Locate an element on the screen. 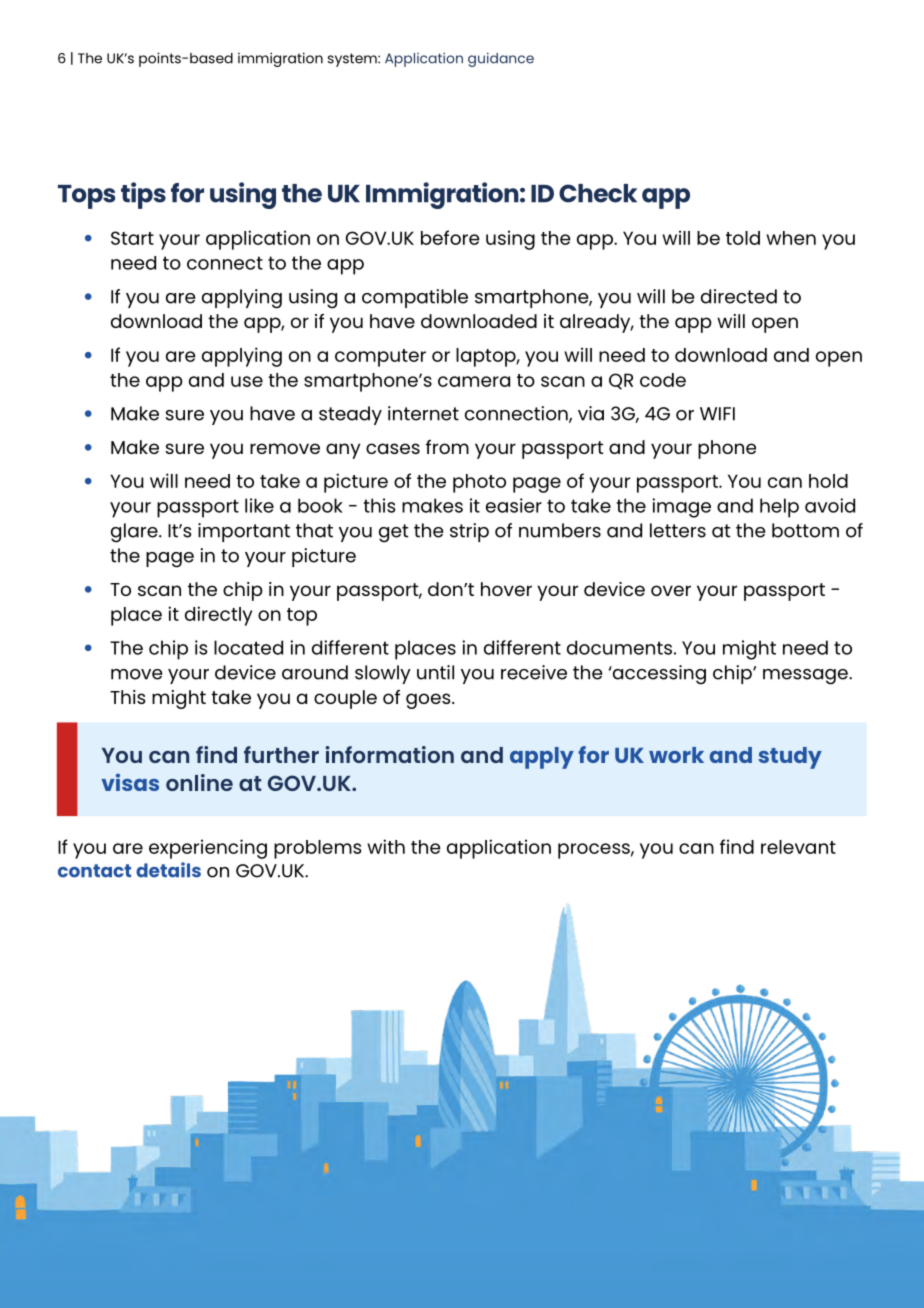 This screenshot has width=924, height=1308. strip is located at coordinates (469, 532).
